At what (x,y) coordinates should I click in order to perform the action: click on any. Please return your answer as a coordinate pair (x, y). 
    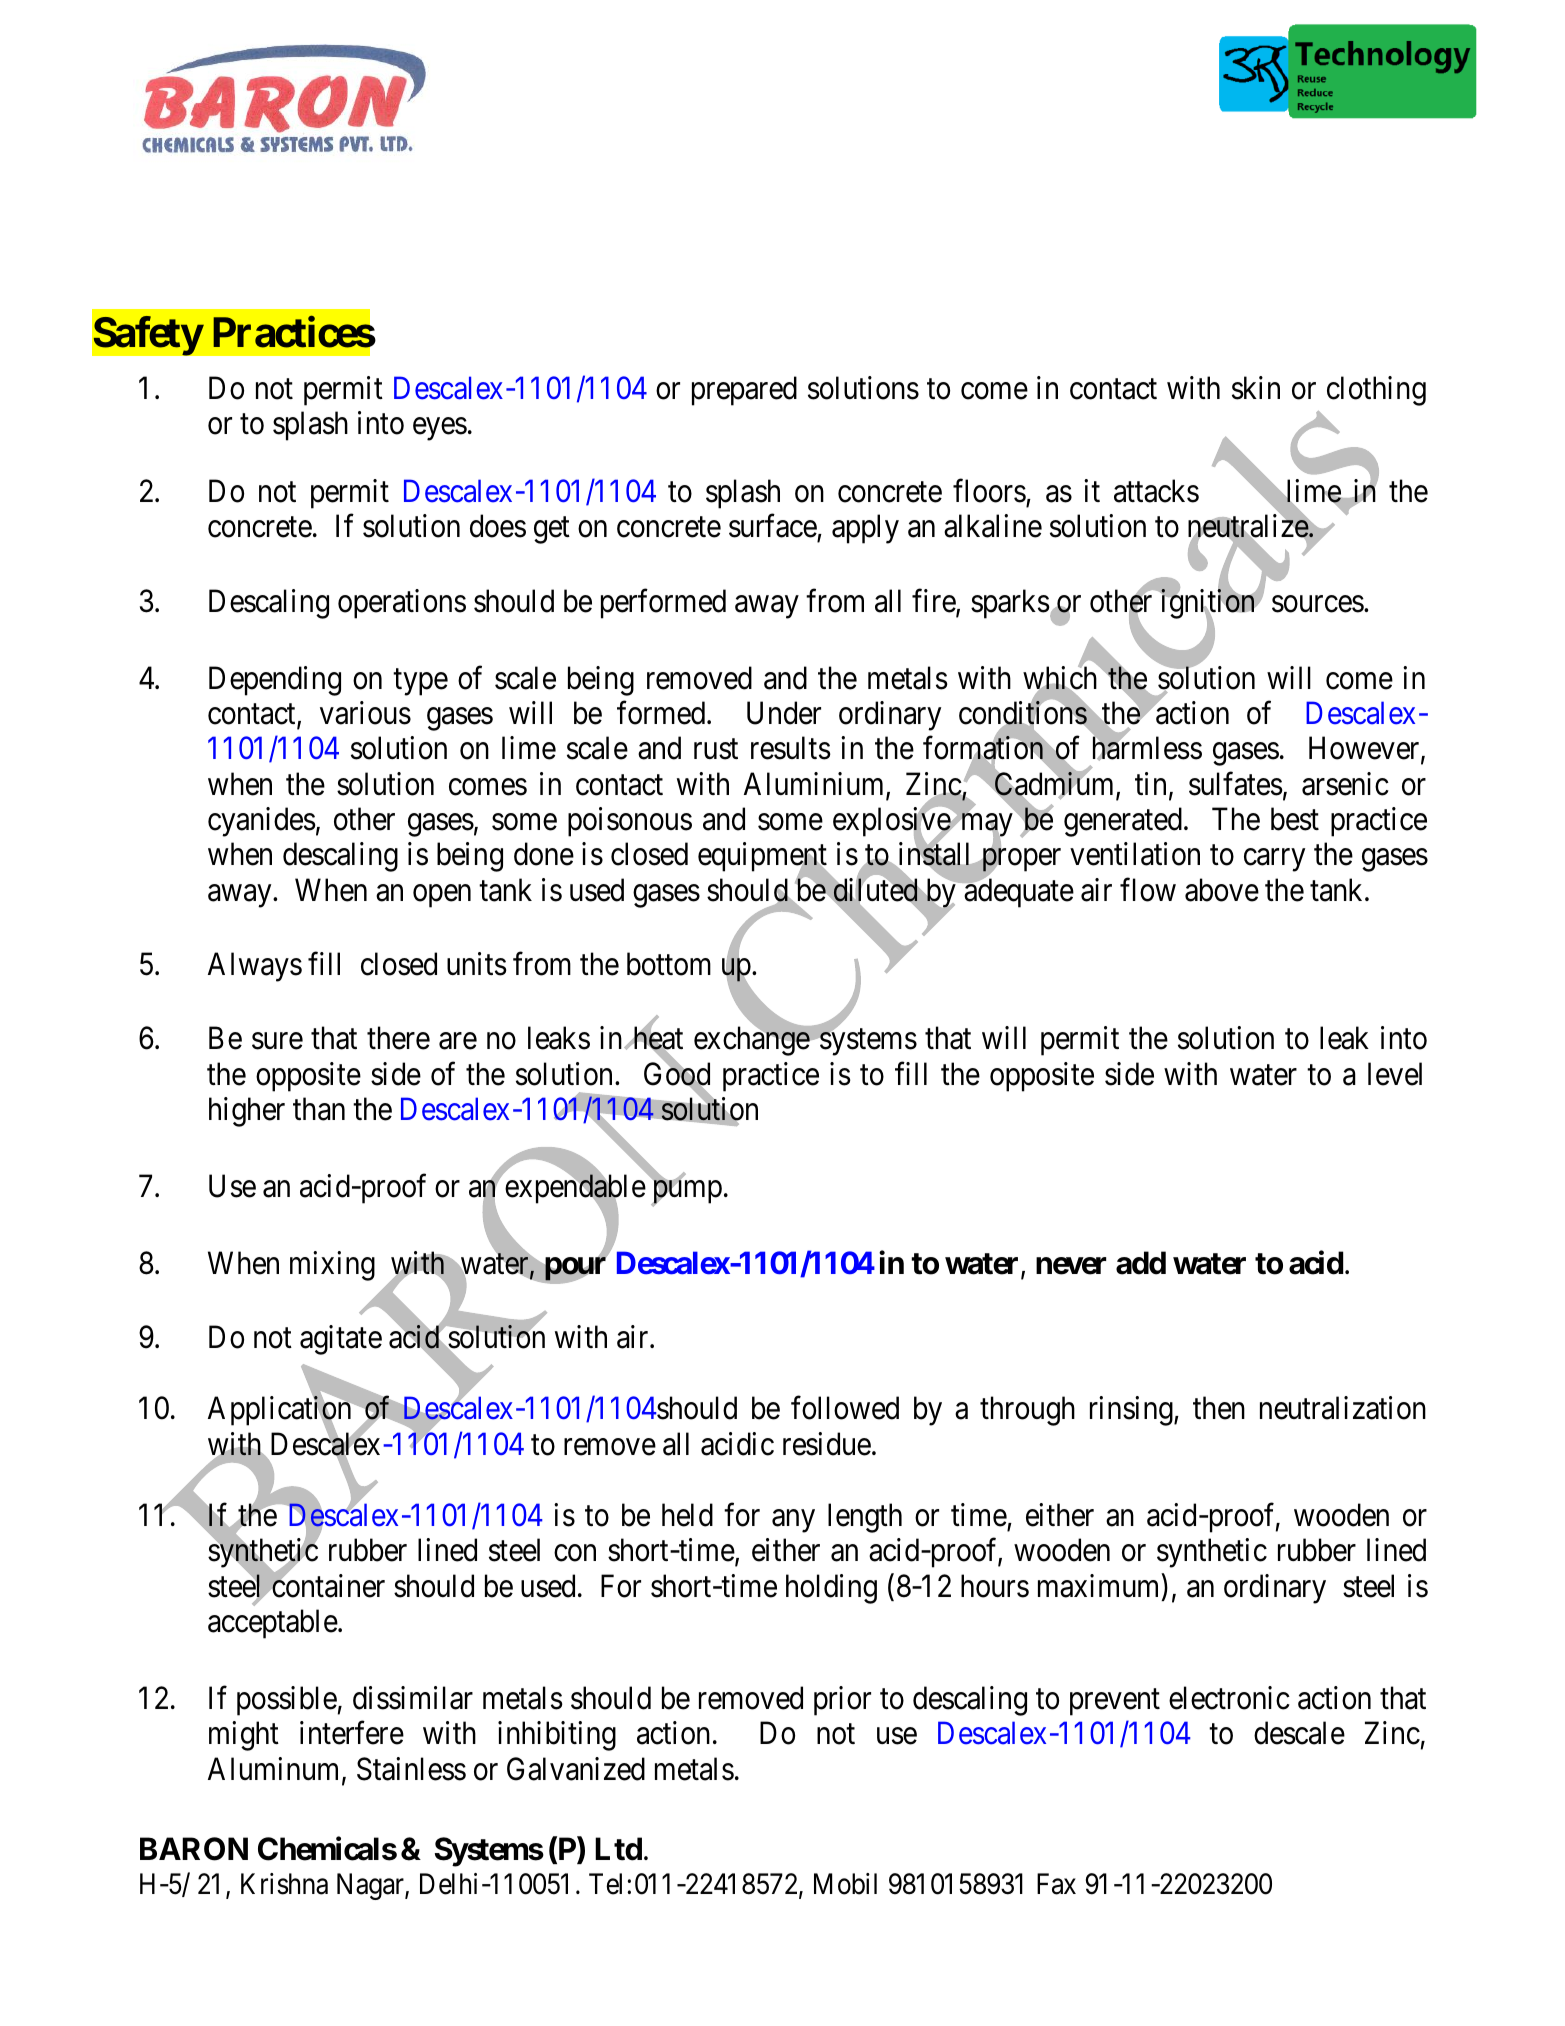
    Looking at the image, I should click on (793, 1521).
